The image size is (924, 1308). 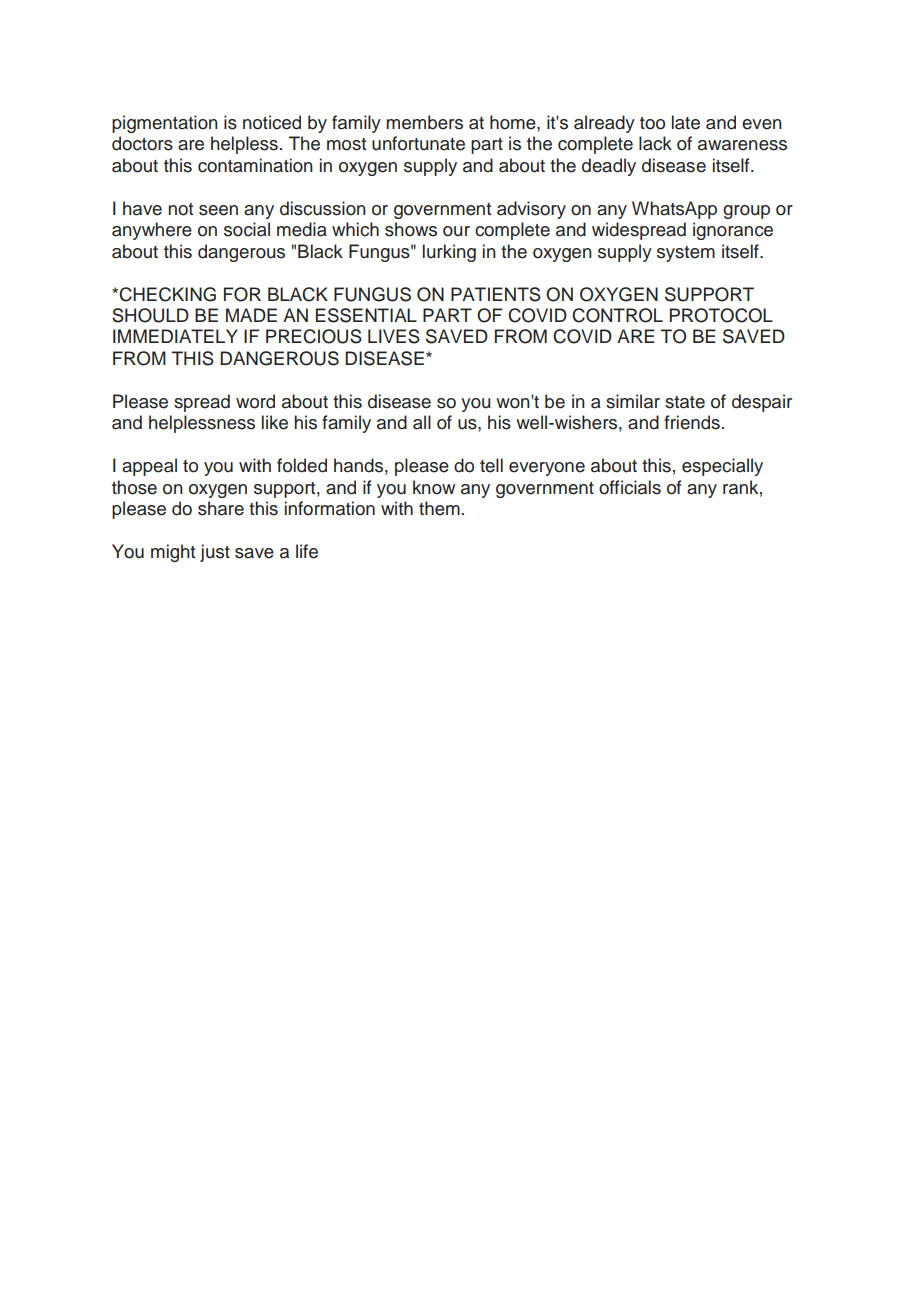 I want to click on PROTOCOL, so click(x=721, y=315).
